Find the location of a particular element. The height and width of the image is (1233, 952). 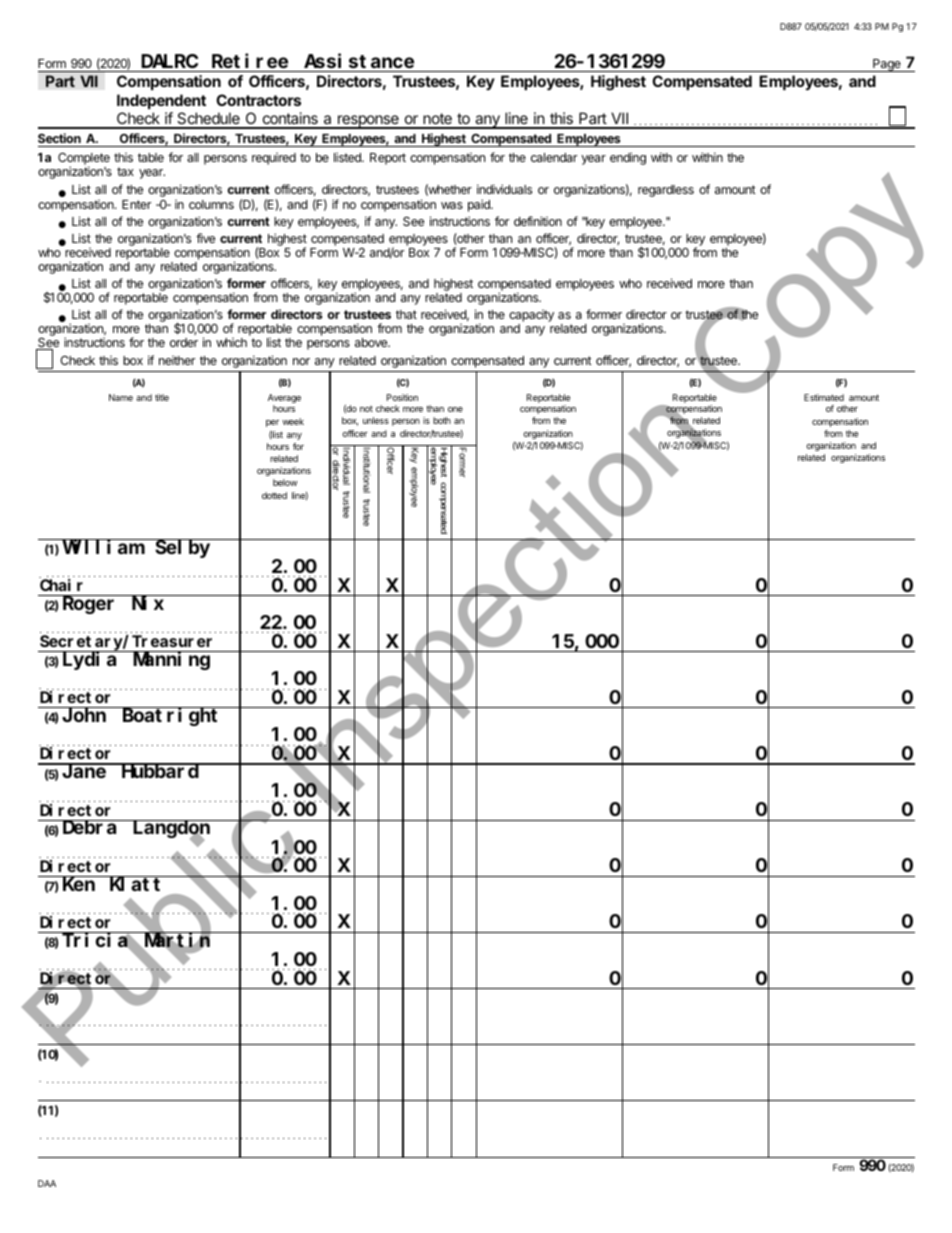

Manning is located at coordinates (171, 661).
